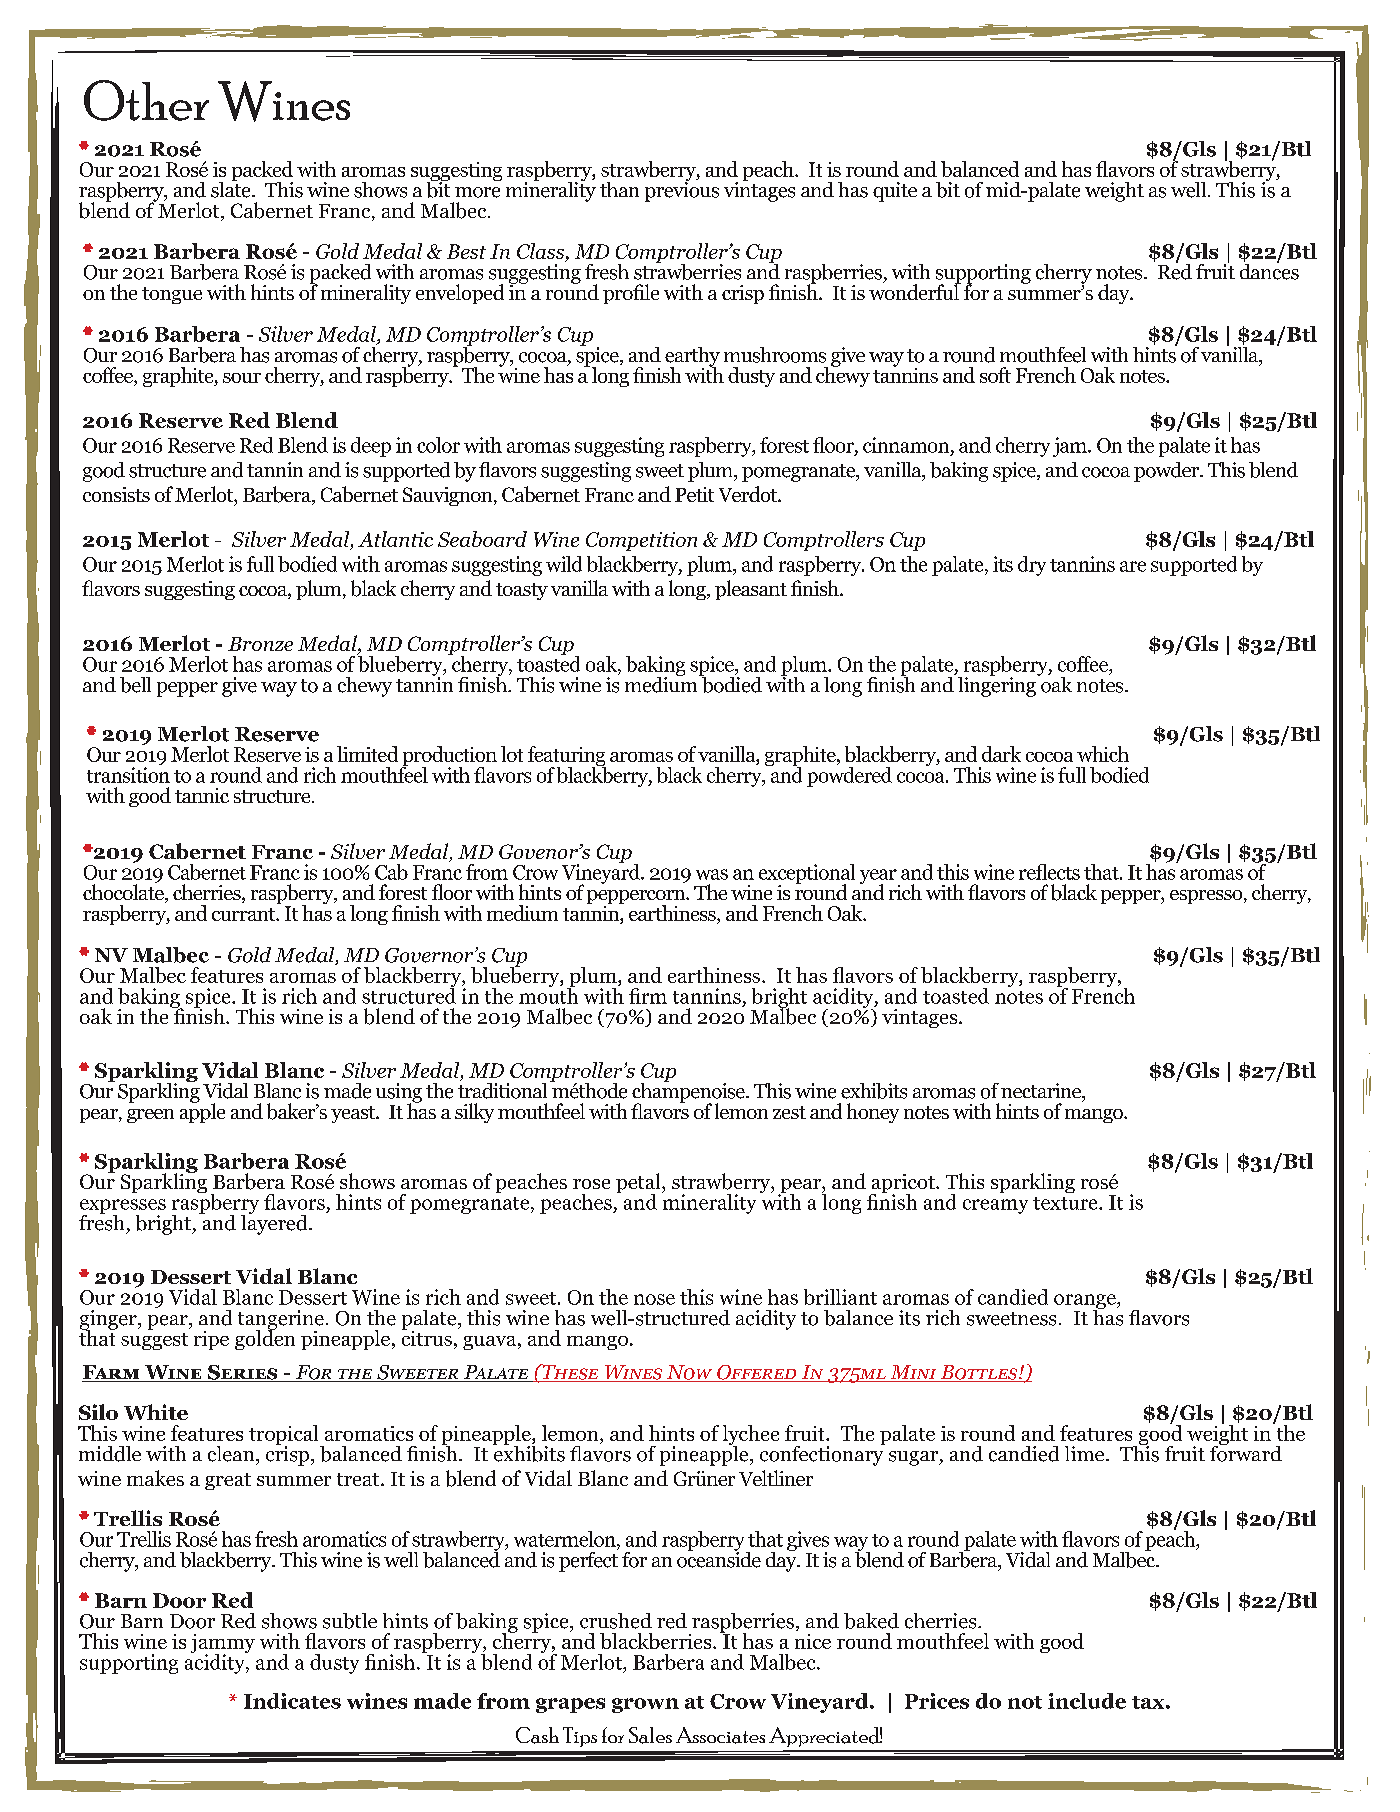  Describe the element at coordinates (682, 190) in the screenshot. I see `previous` at that location.
